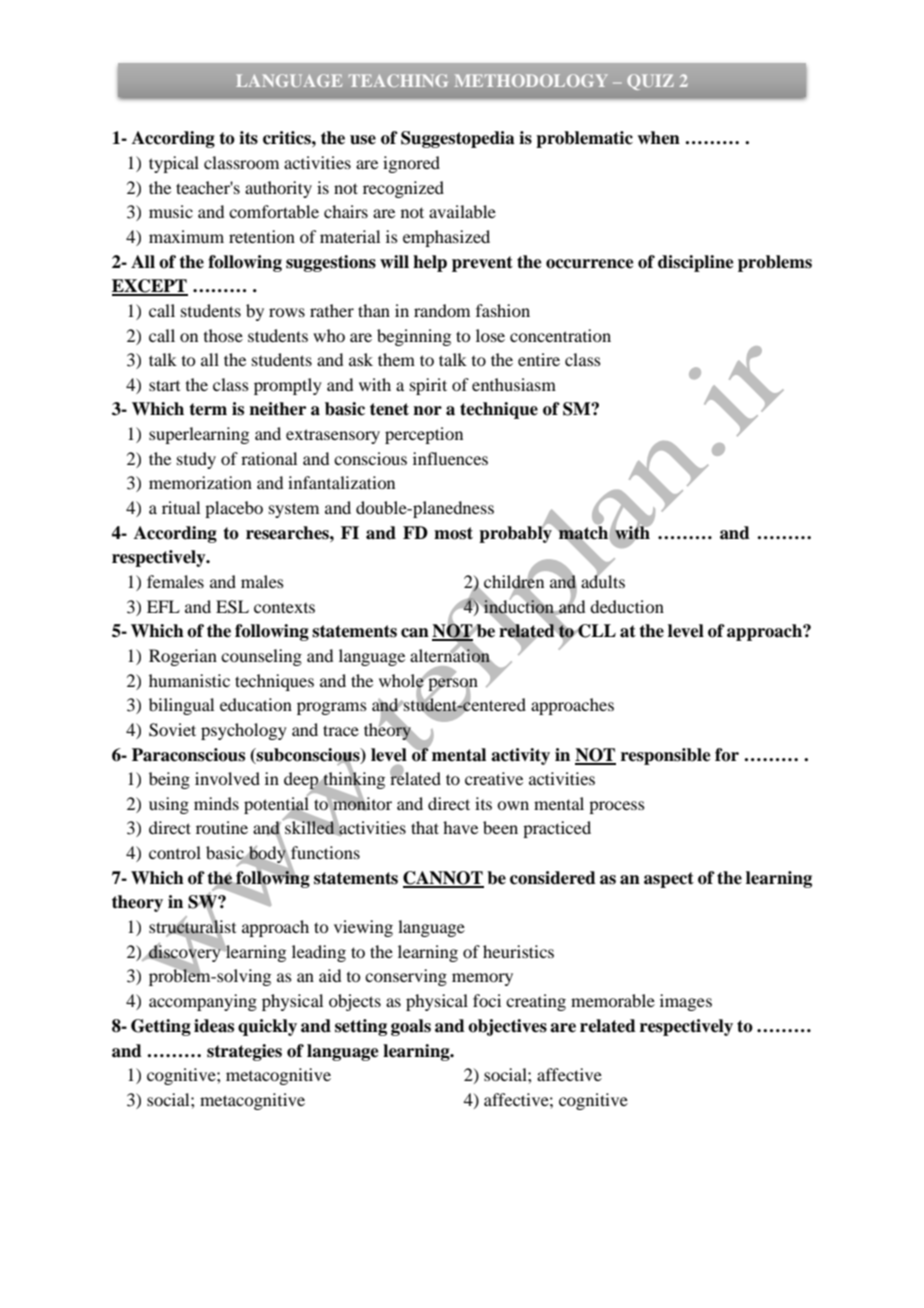  What do you see at coordinates (613, 1000) in the image?
I see `memorable` at bounding box center [613, 1000].
